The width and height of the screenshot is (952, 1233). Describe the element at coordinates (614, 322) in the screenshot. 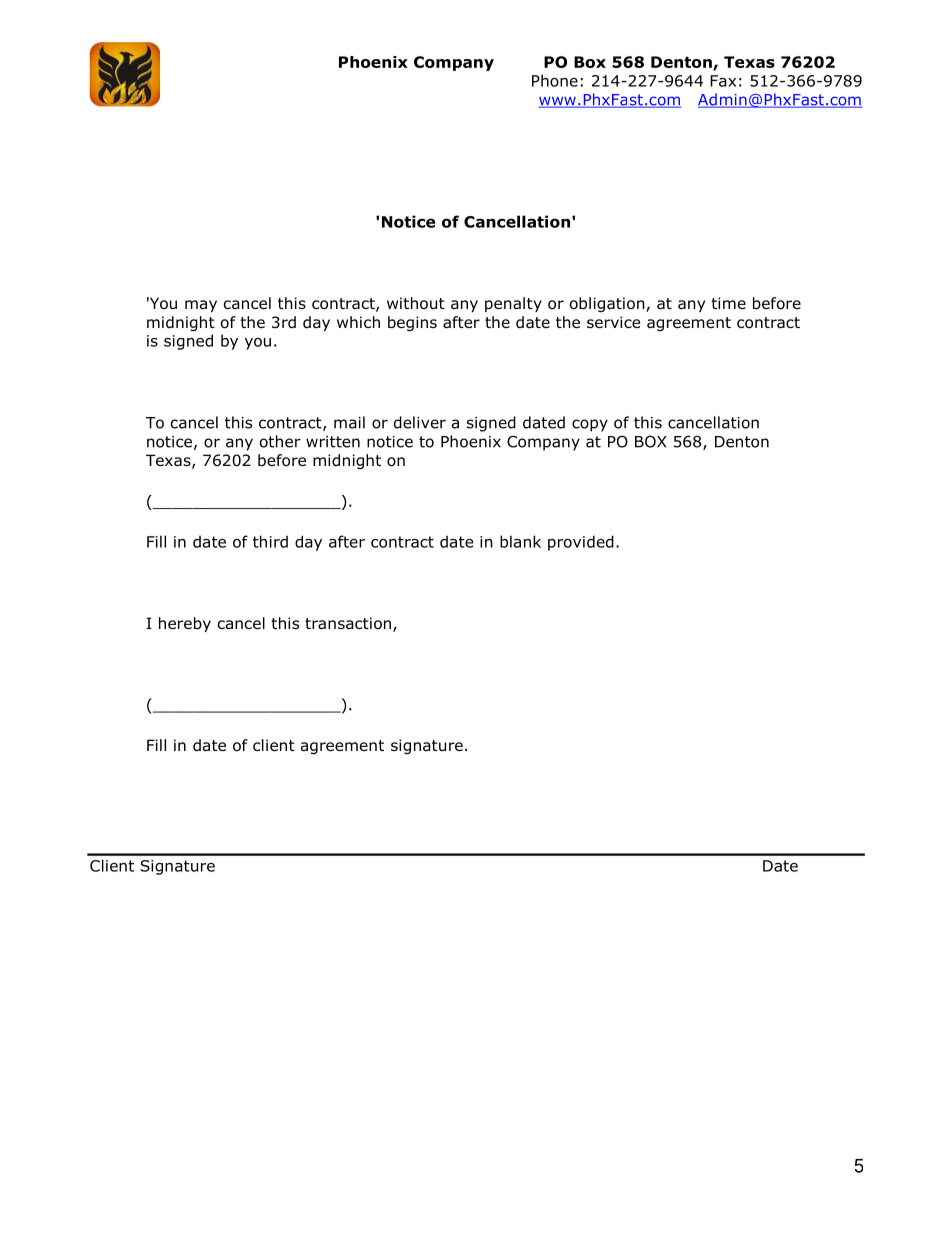

I see `service` at that location.
